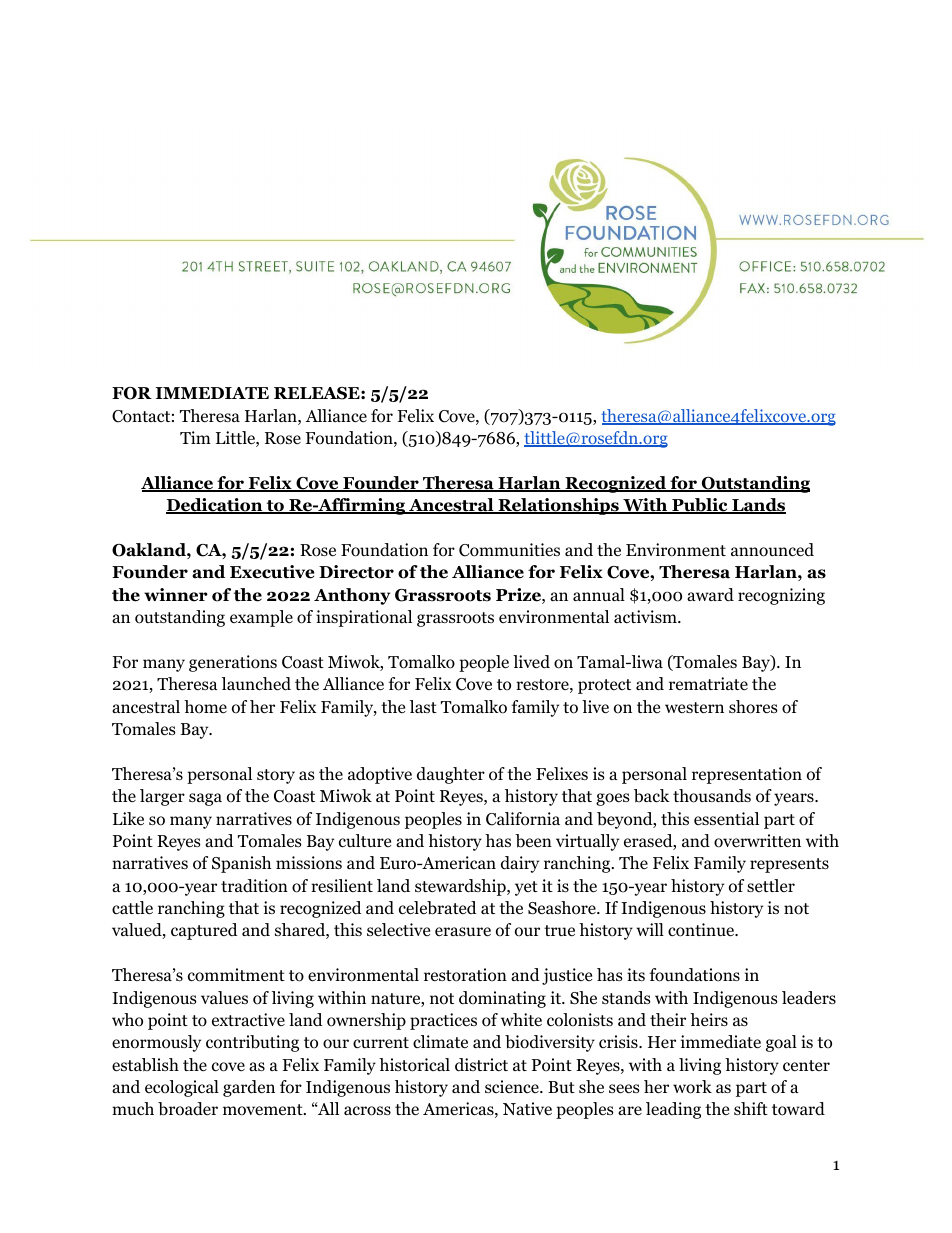 This page has width=952, height=1233. What do you see at coordinates (700, 506) in the page?
I see `Public` at bounding box center [700, 506].
